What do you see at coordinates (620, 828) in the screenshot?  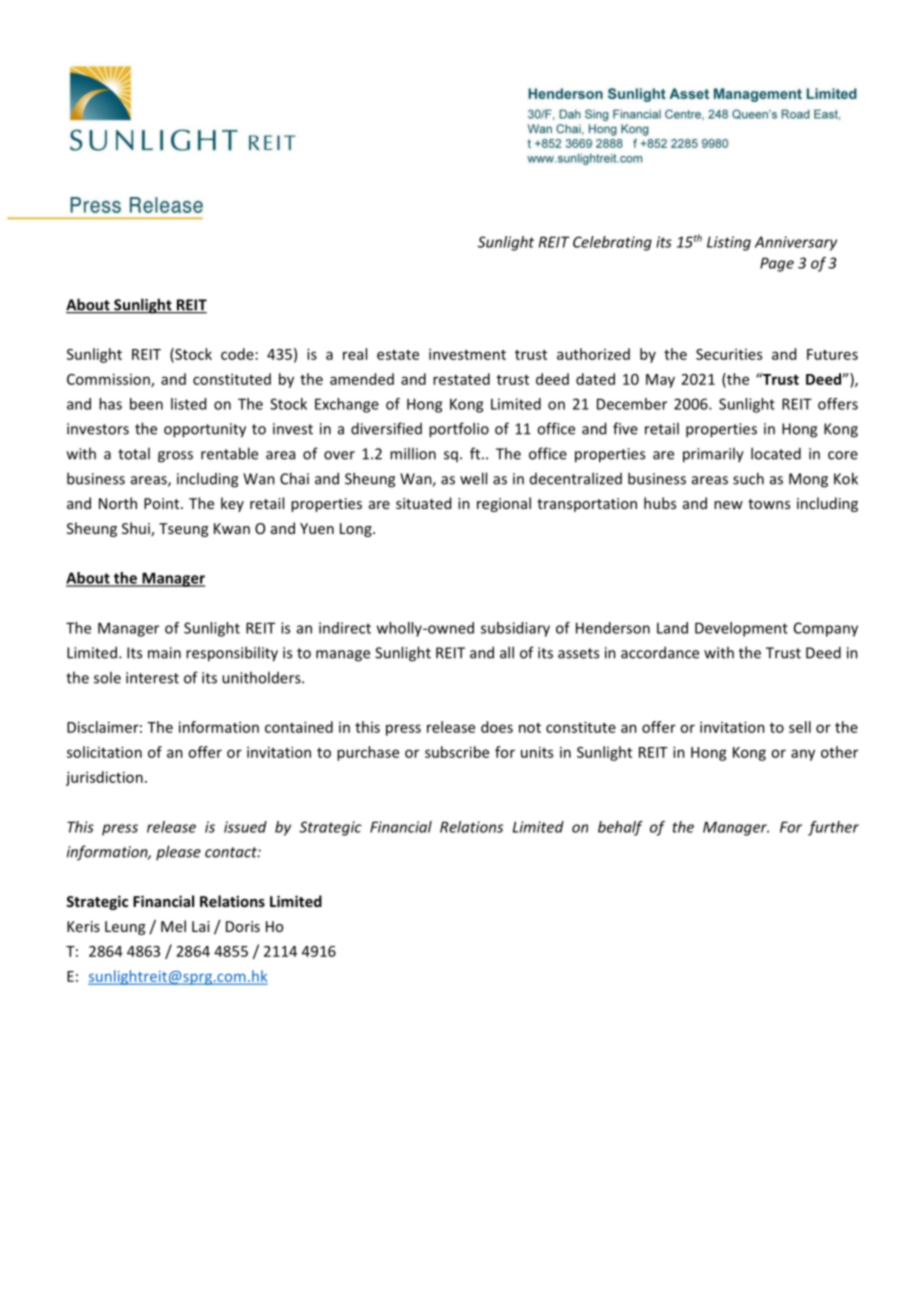 I see `behalf` at bounding box center [620, 828].
